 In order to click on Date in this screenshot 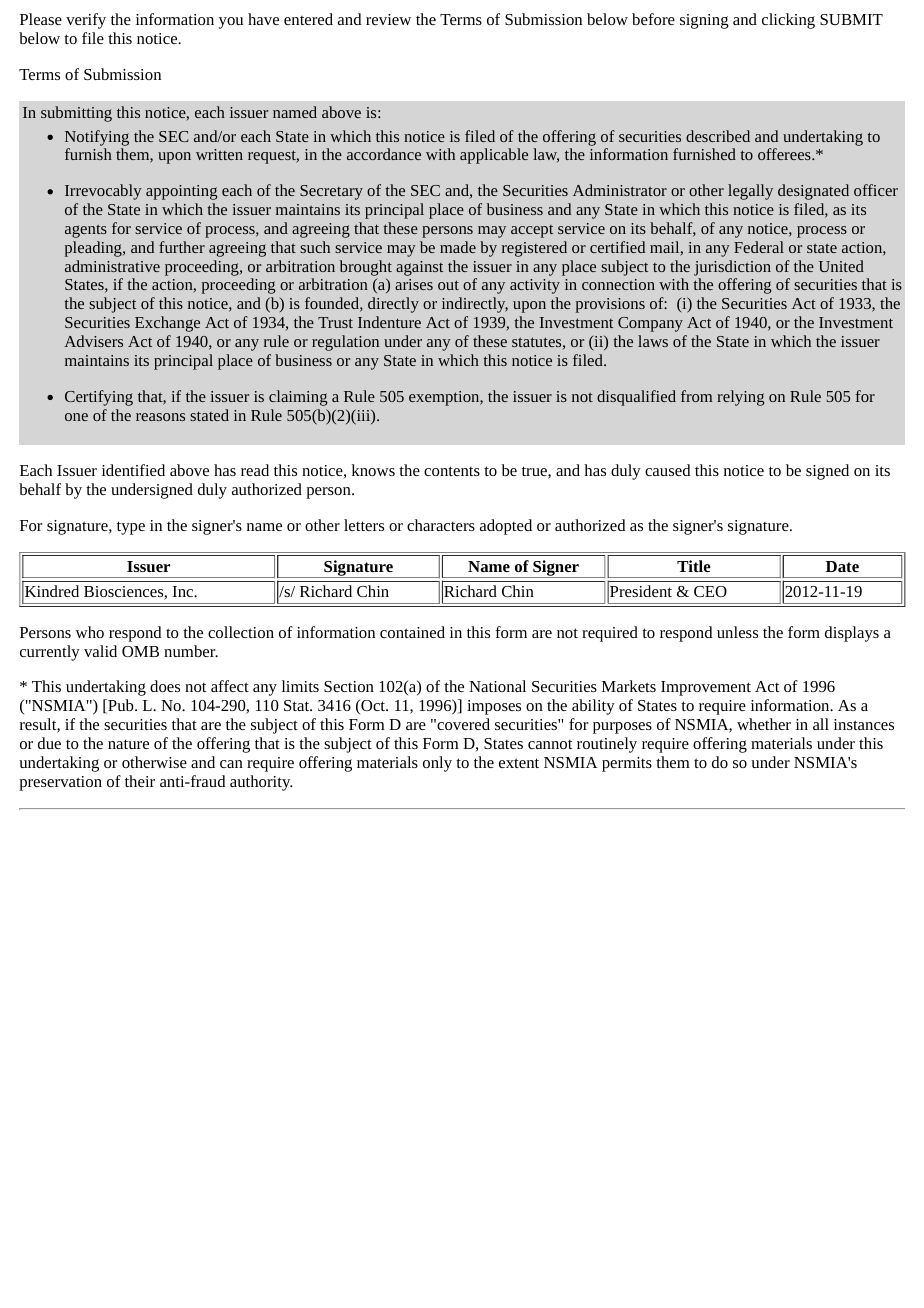, I will do `click(842, 566)`.
